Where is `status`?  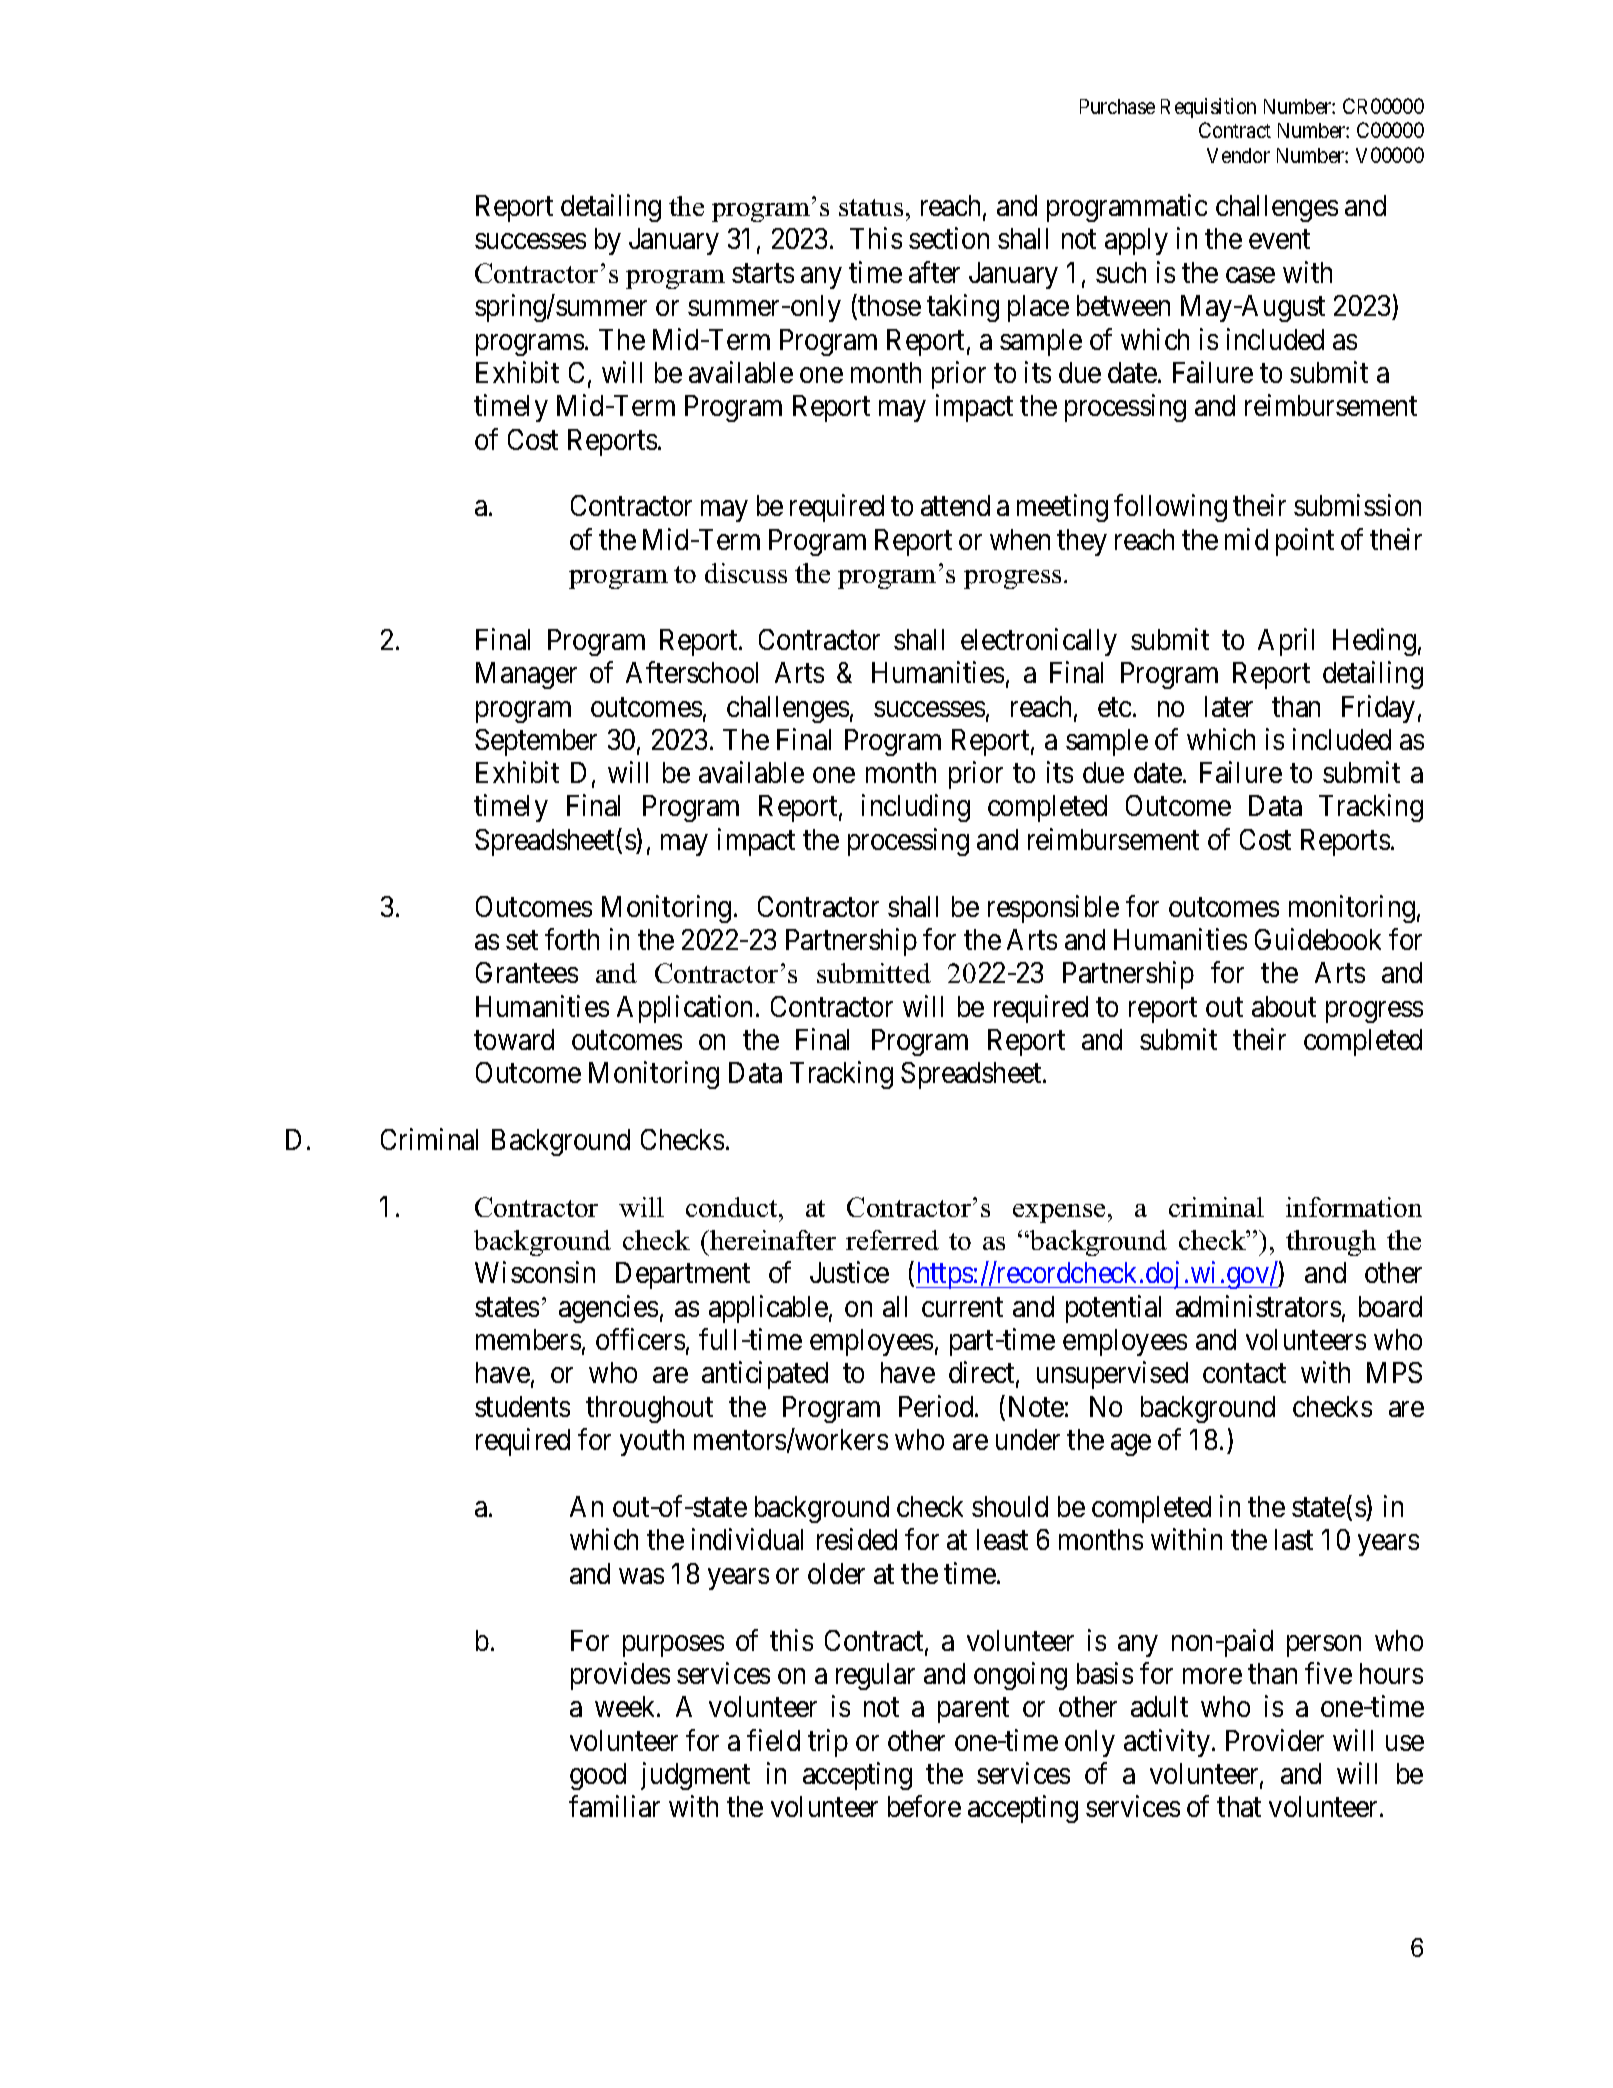 status is located at coordinates (871, 207).
